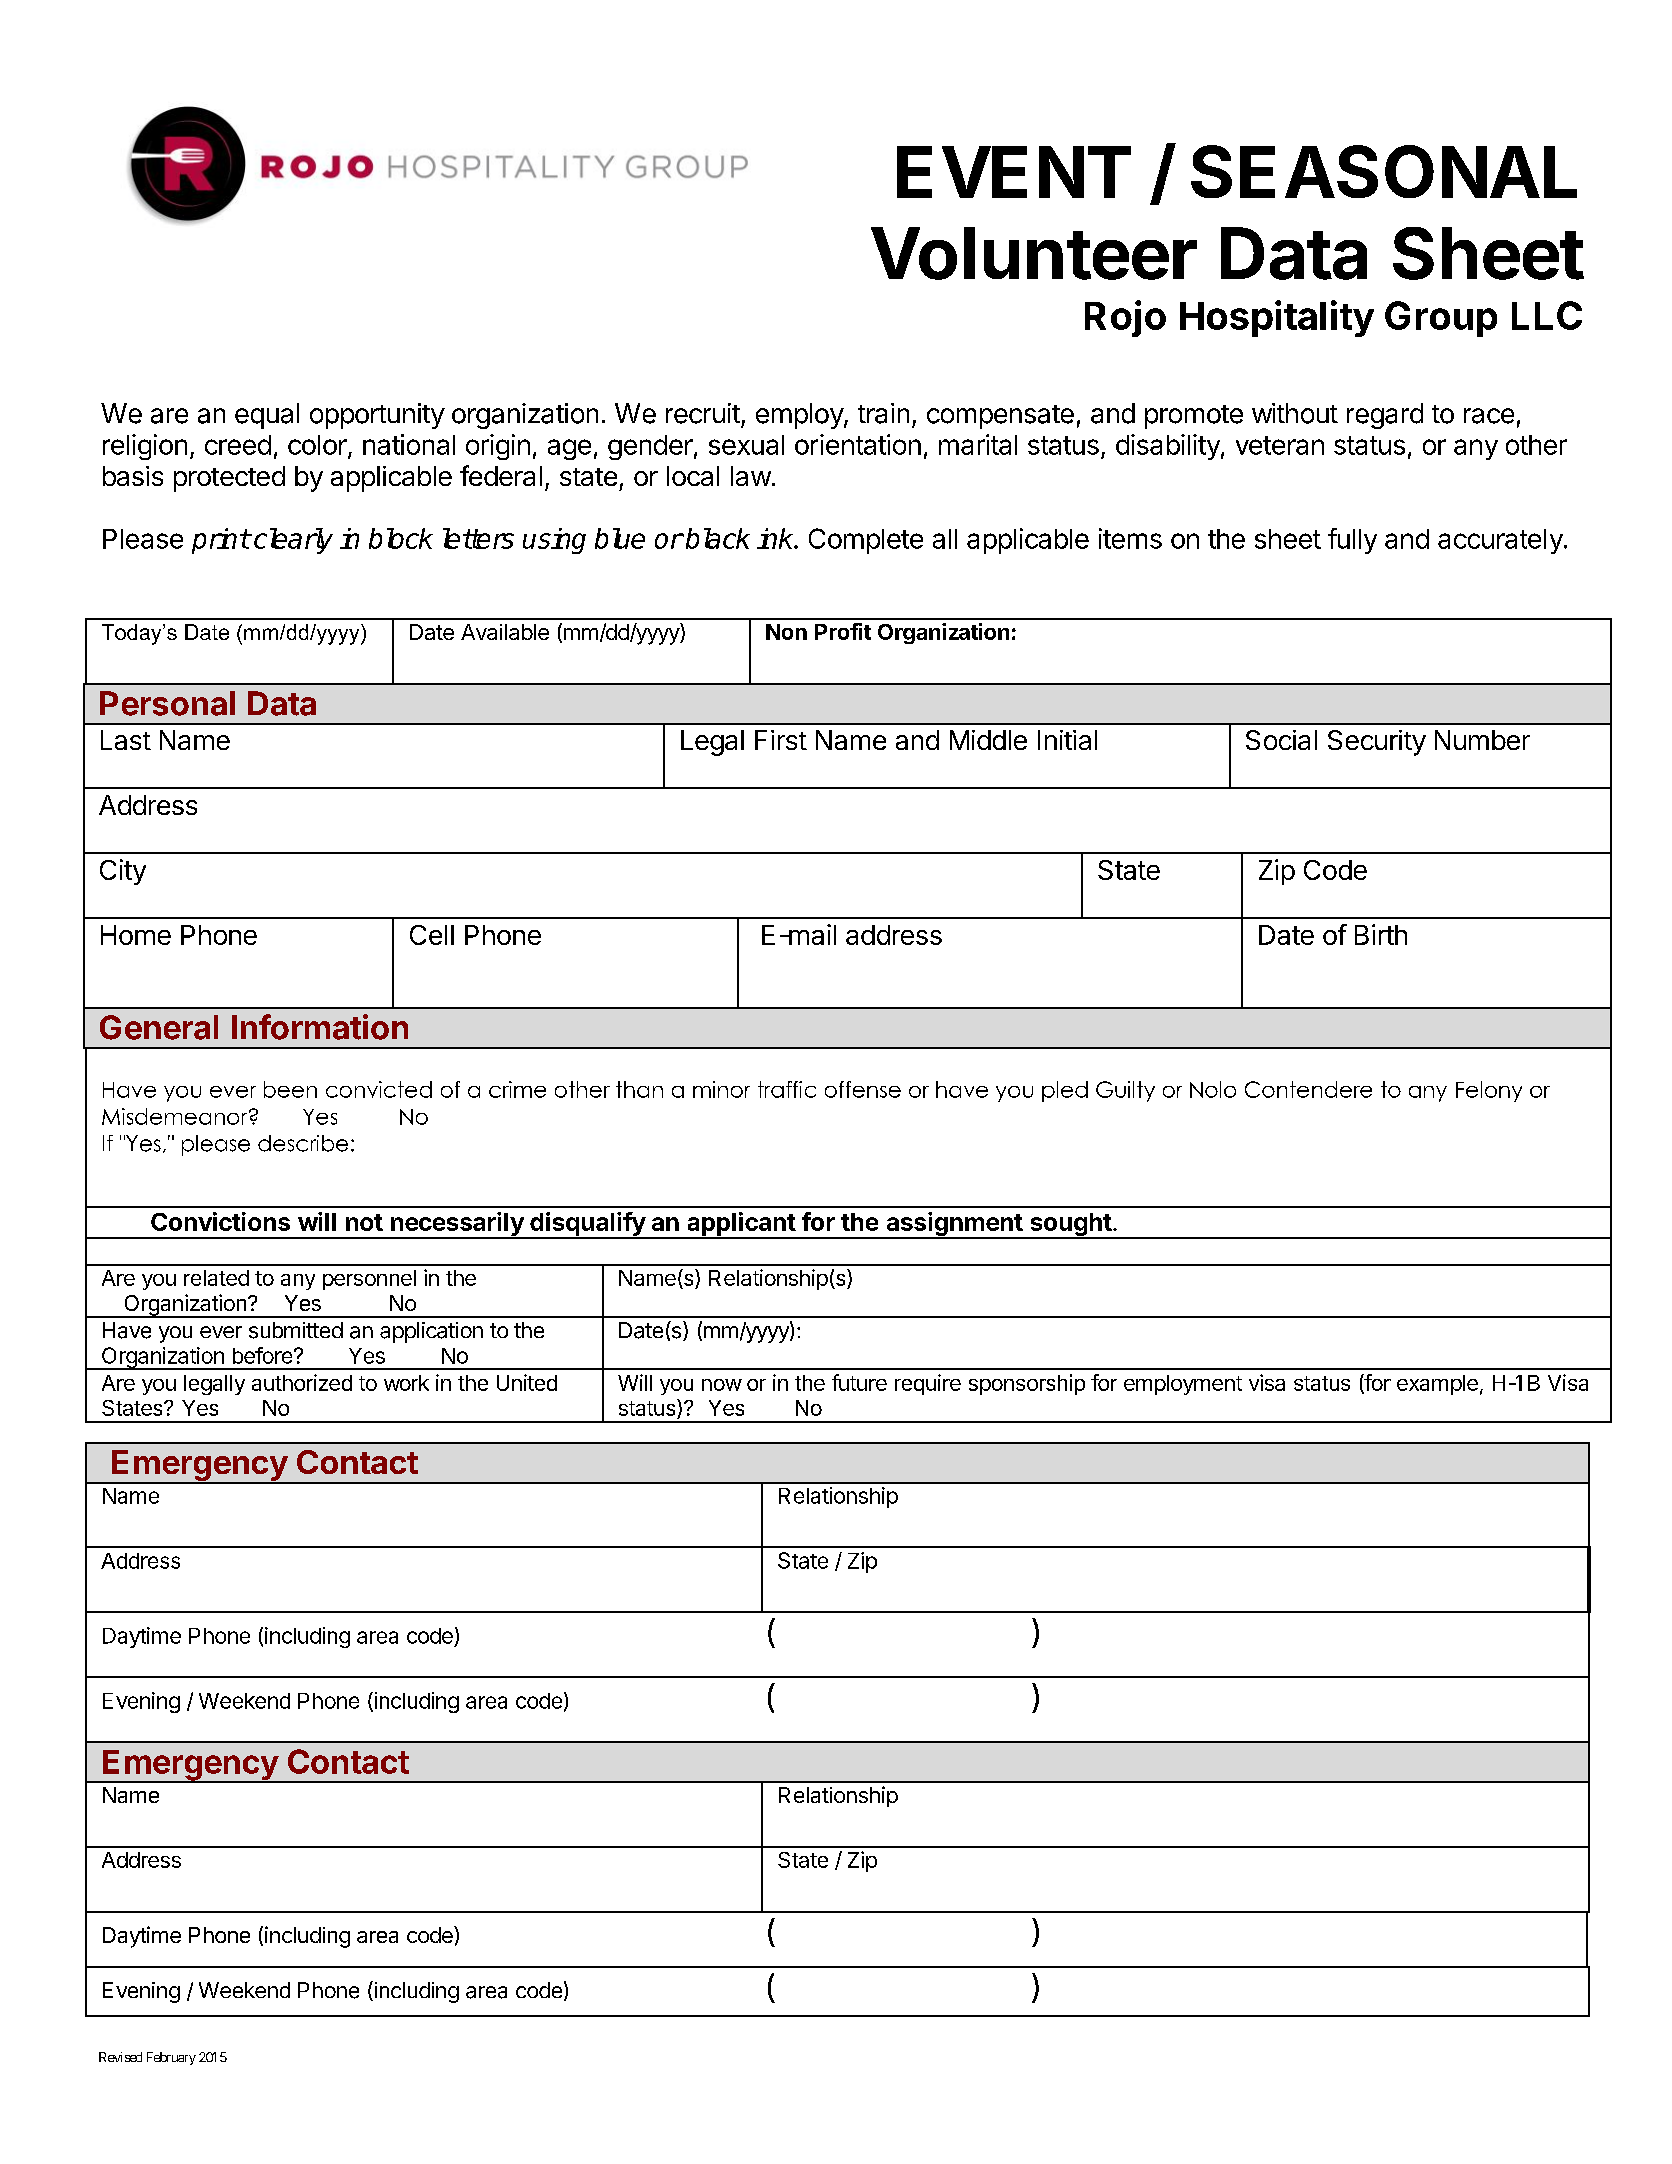  I want to click on Personal, so click(167, 703).
